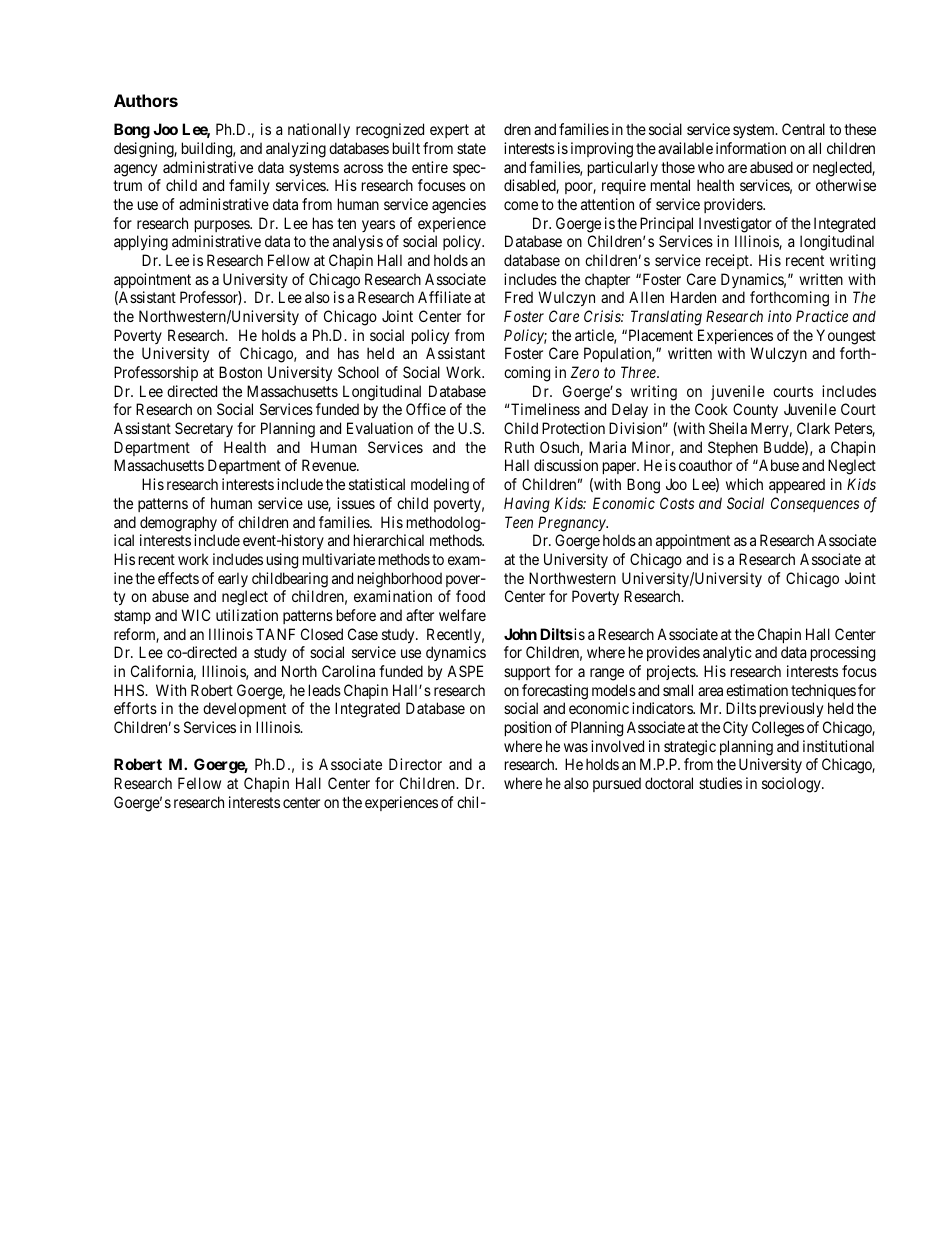 The height and width of the screenshot is (1233, 952). Describe the element at coordinates (233, 579) in the screenshot. I see `early` at that location.
